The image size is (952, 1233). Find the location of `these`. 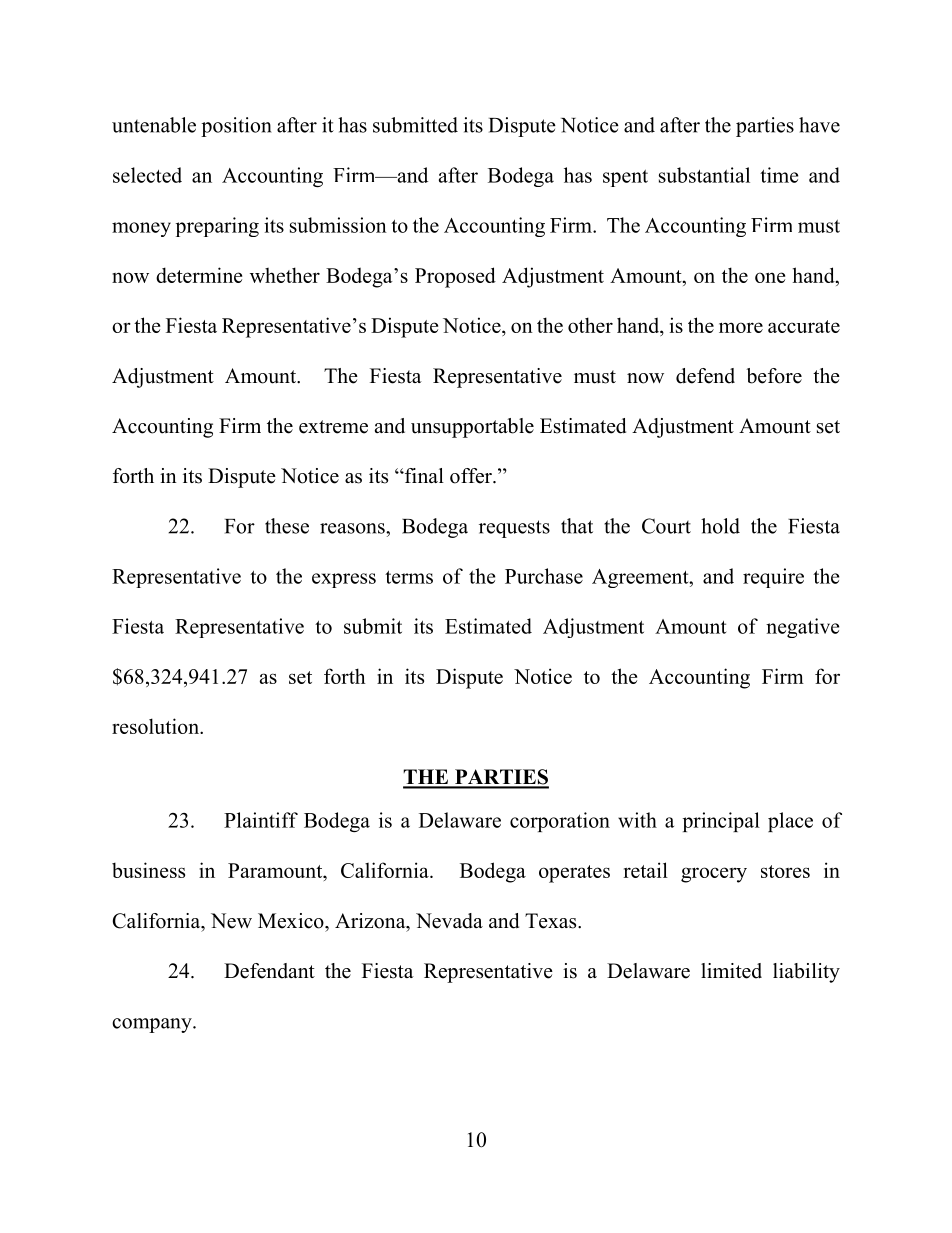

these is located at coordinates (287, 526).
